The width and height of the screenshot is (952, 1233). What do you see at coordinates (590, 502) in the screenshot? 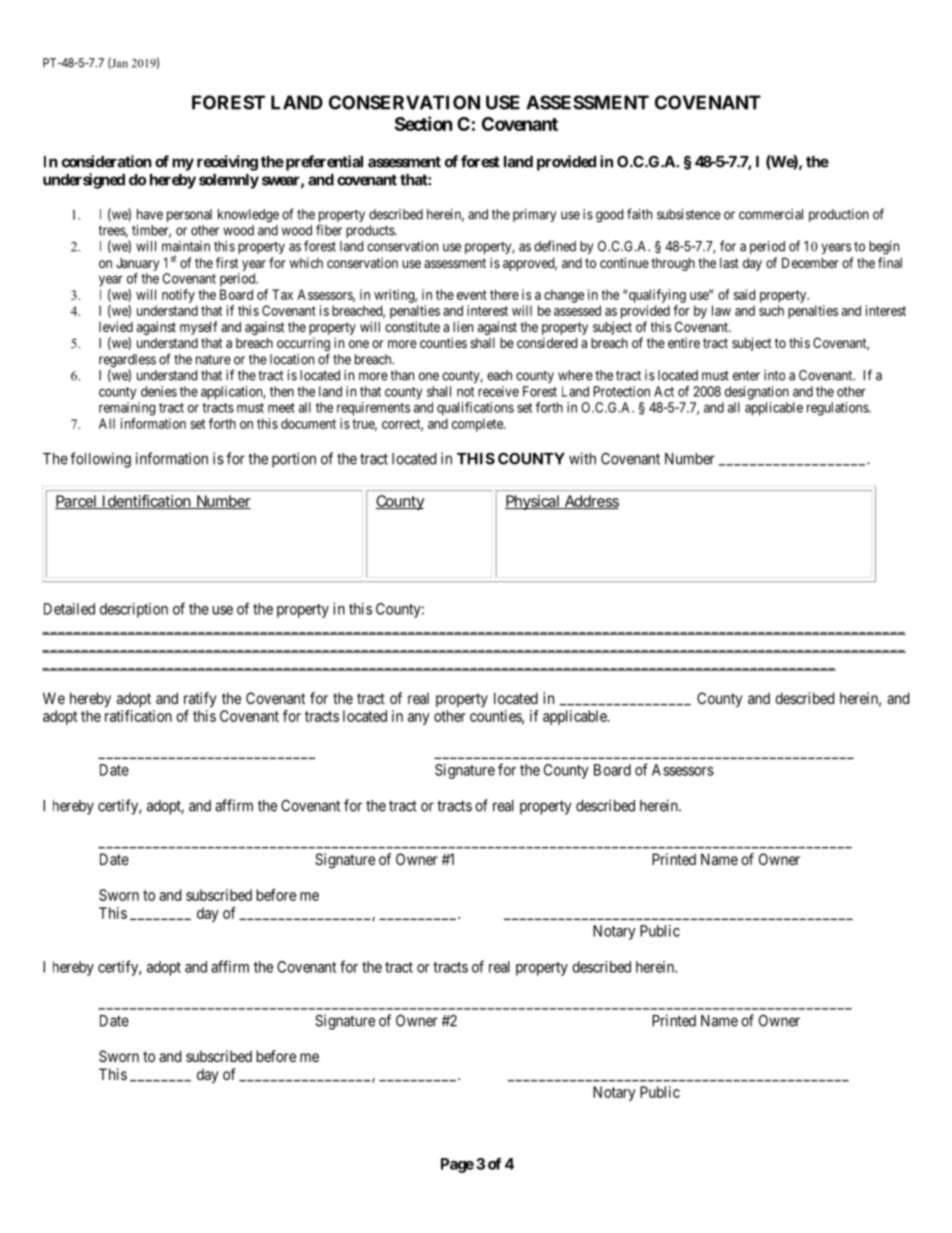
I see `Address` at bounding box center [590, 502].
